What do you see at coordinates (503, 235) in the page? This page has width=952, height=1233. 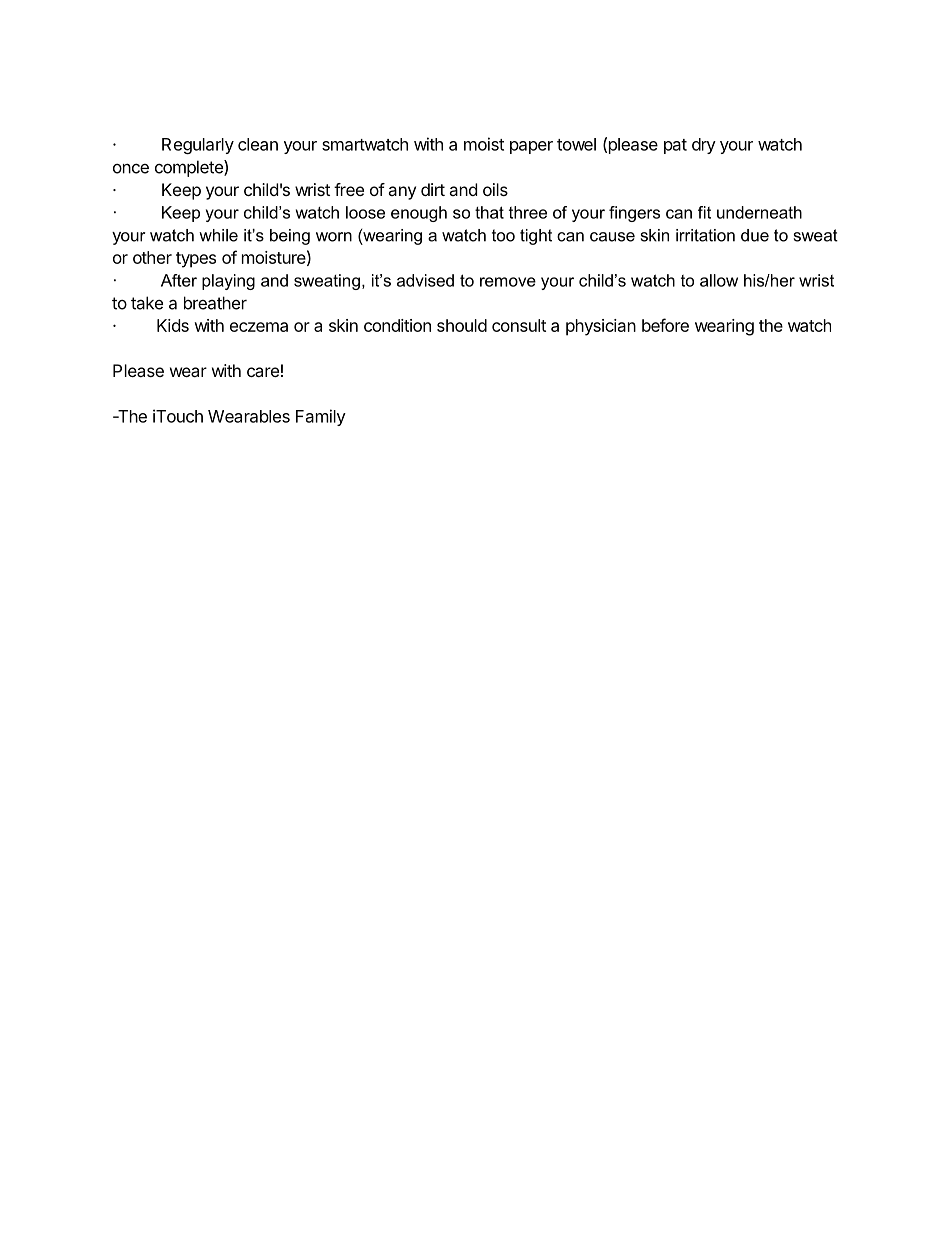 I see `too` at bounding box center [503, 235].
